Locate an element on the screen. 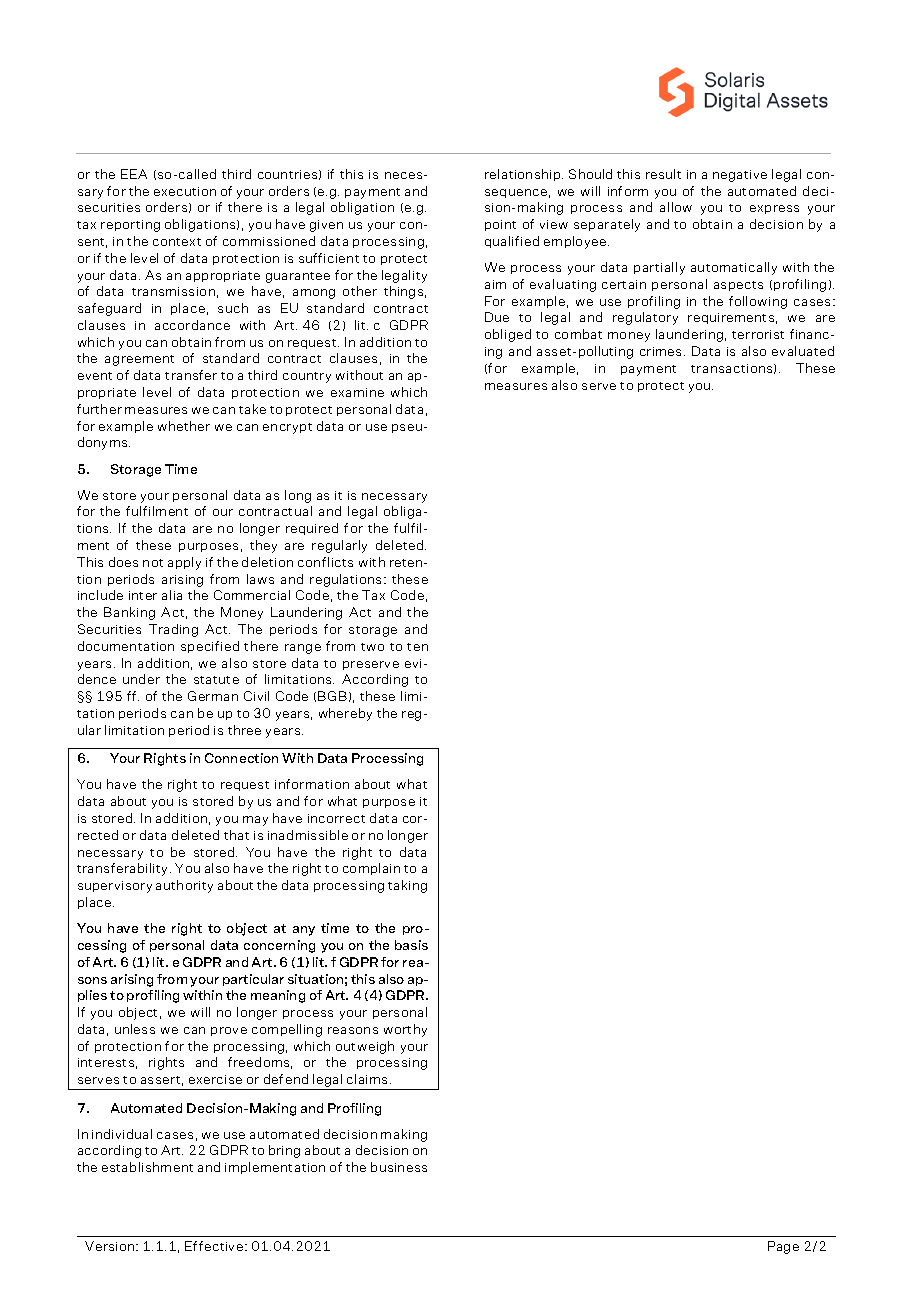 Image resolution: width=924 pixels, height=1309 pixels. allow is located at coordinates (676, 207).
